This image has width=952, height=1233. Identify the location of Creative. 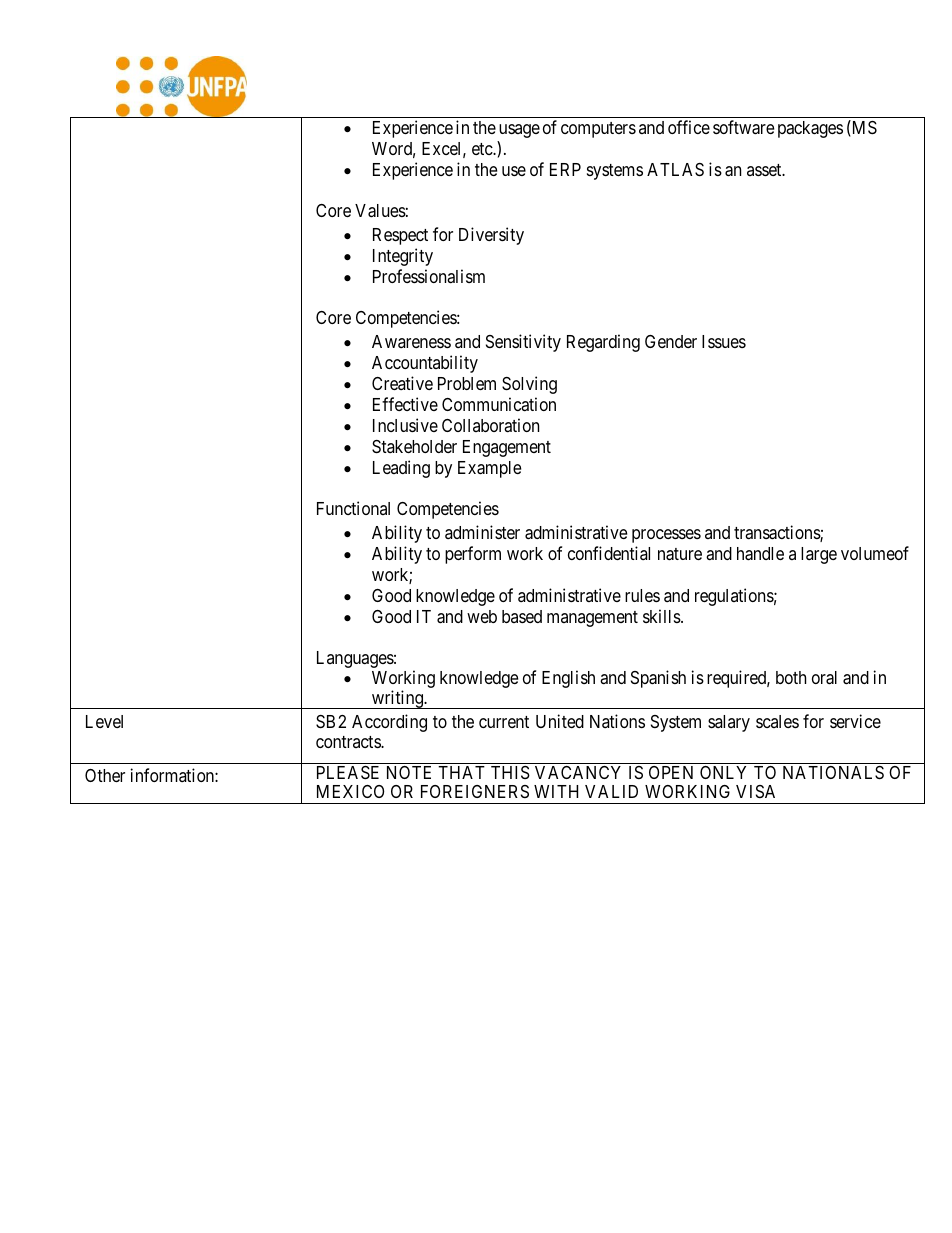
(402, 383).
